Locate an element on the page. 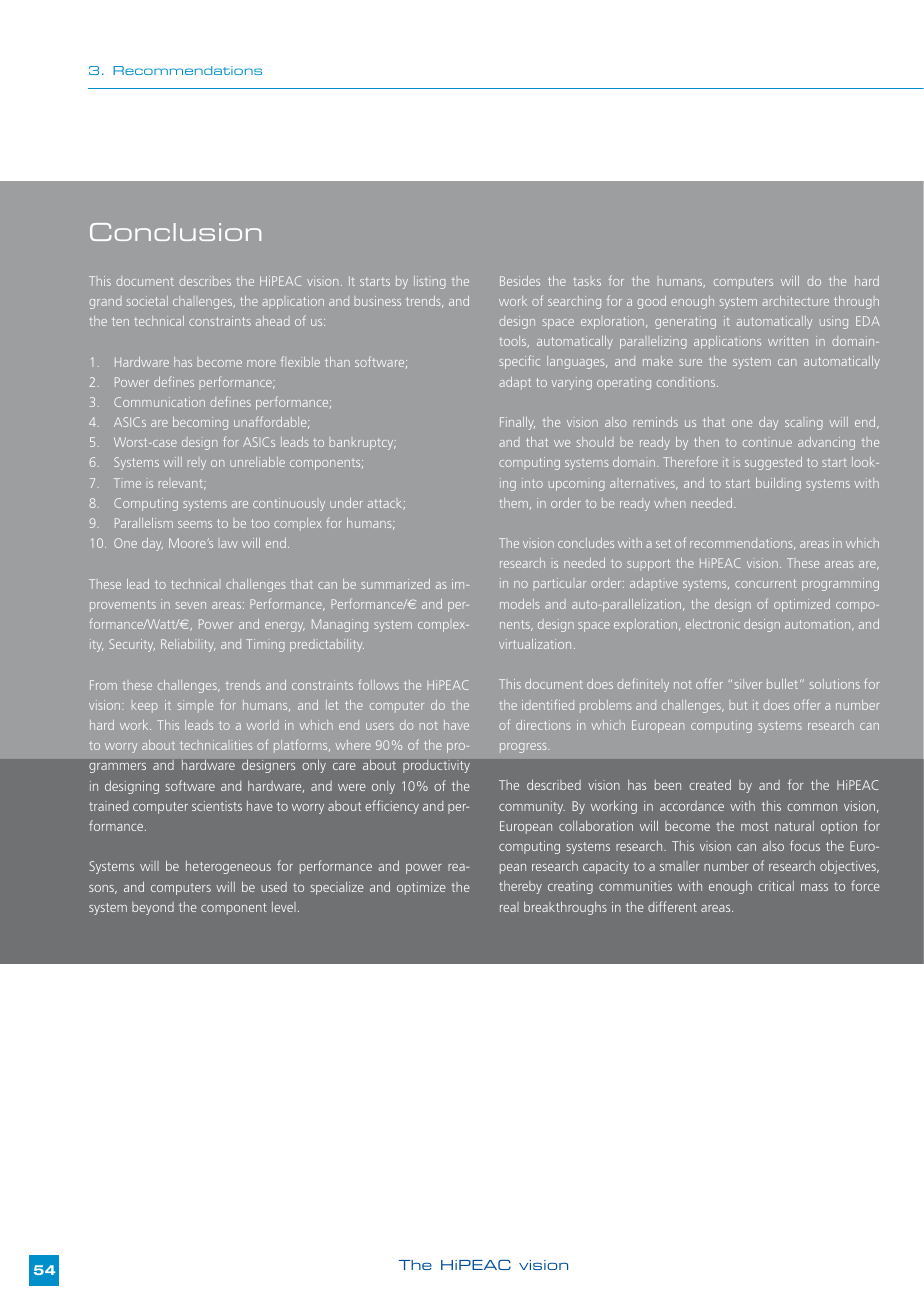 This page has height=1308, width=924. Conclusion is located at coordinates (175, 232).
